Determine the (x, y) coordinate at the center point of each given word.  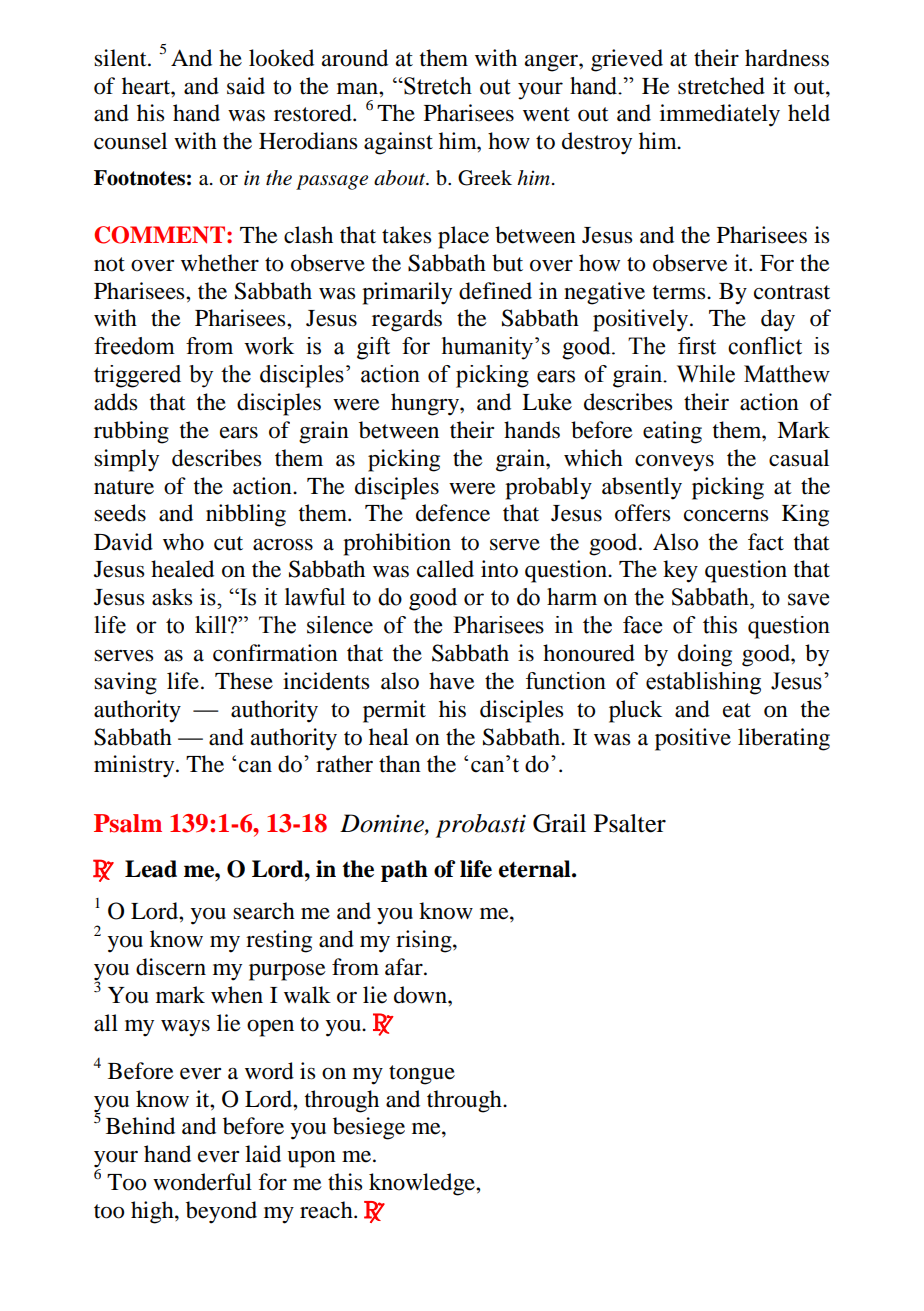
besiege (369, 1128)
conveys (674, 463)
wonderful (202, 1182)
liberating (784, 739)
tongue (422, 1075)
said (246, 86)
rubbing (131, 432)
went (546, 114)
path (404, 871)
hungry (426, 404)
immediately (720, 115)
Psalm (128, 823)
